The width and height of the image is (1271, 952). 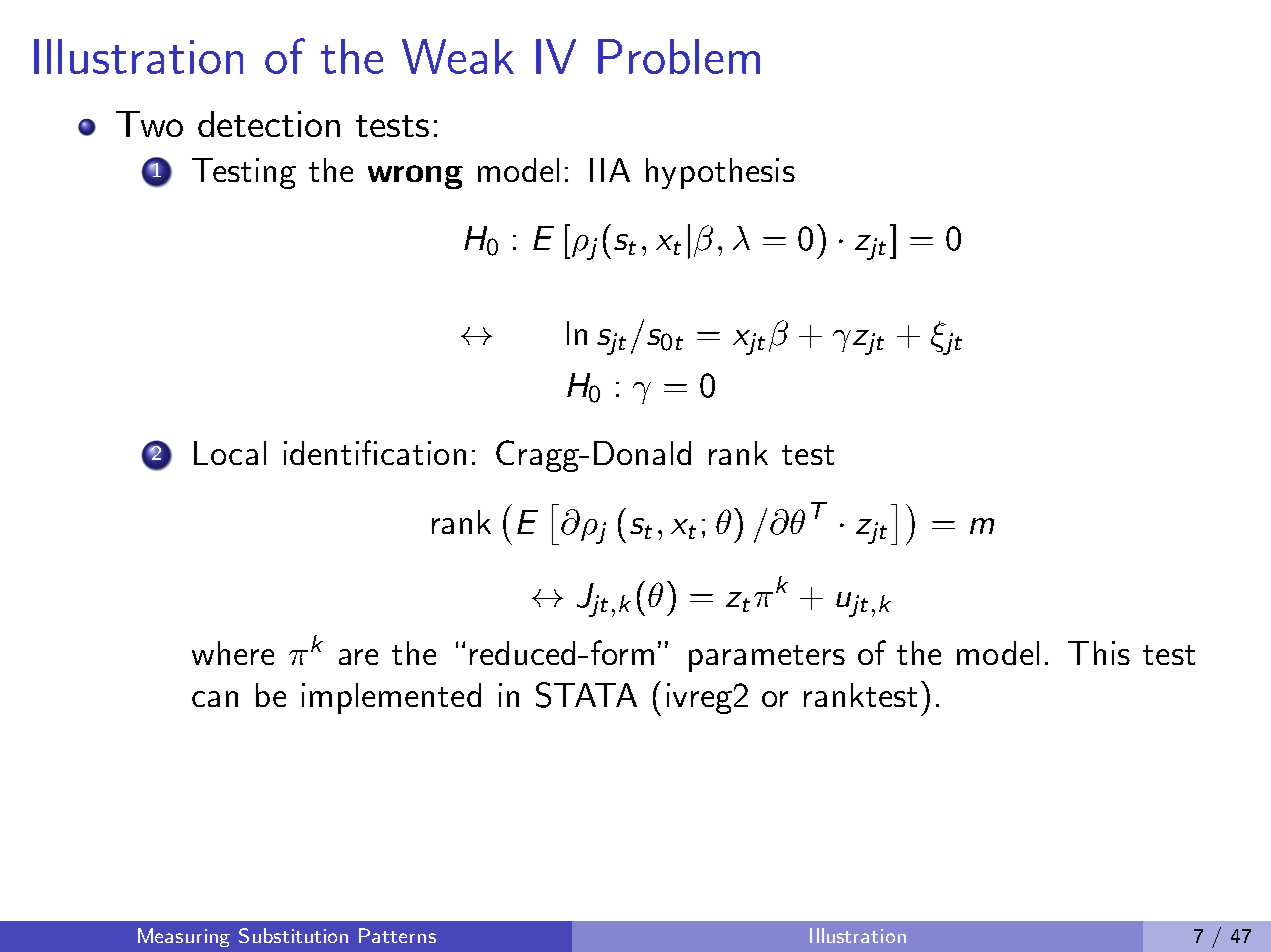 What do you see at coordinates (610, 170) in the image?
I see `IIA` at bounding box center [610, 170].
